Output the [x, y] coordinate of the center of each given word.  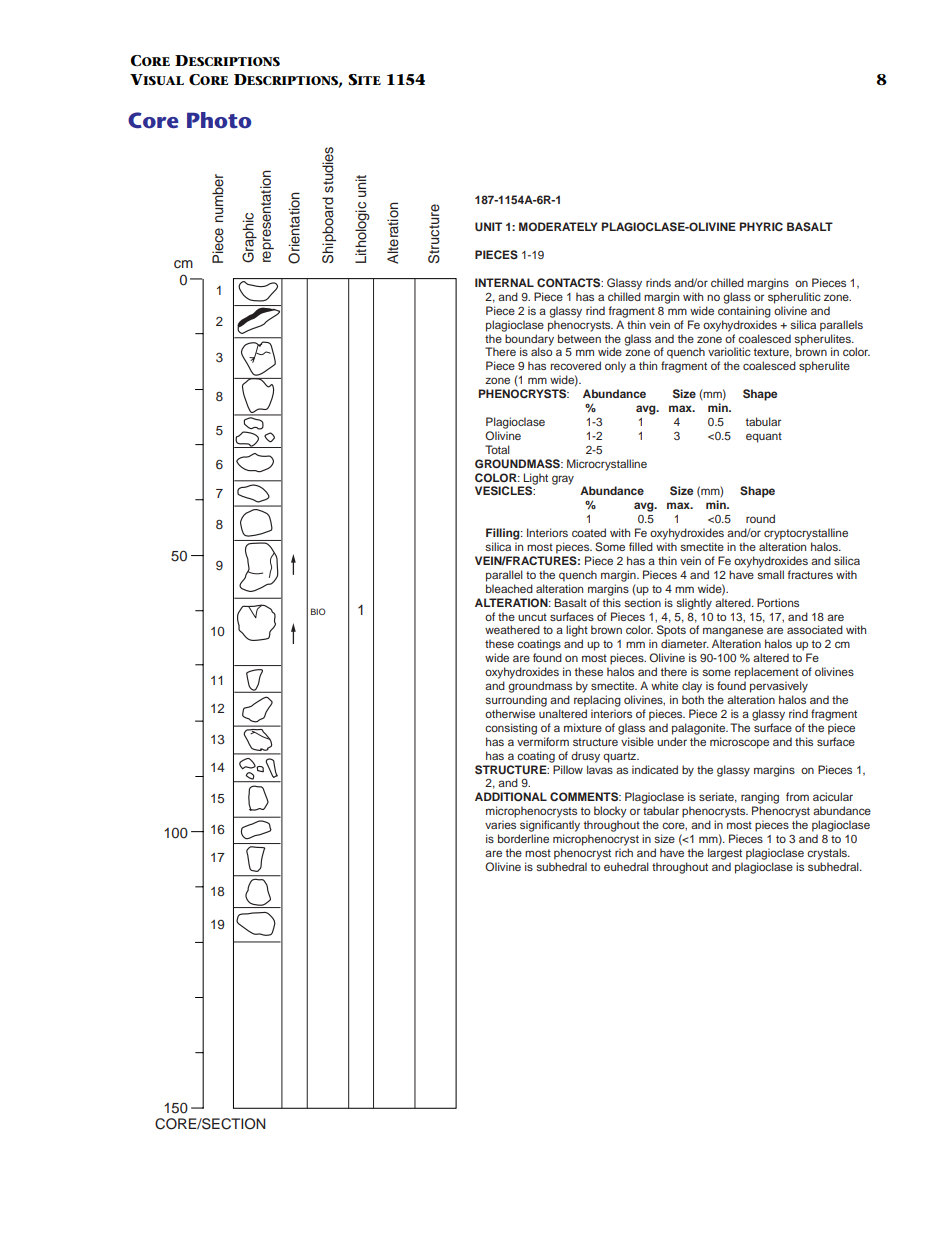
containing [744, 312]
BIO [318, 611]
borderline [523, 838]
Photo [219, 120]
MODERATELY [558, 226]
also [541, 351]
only [615, 367]
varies [500, 824]
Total [497, 449]
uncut [532, 617]
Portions [778, 602]
